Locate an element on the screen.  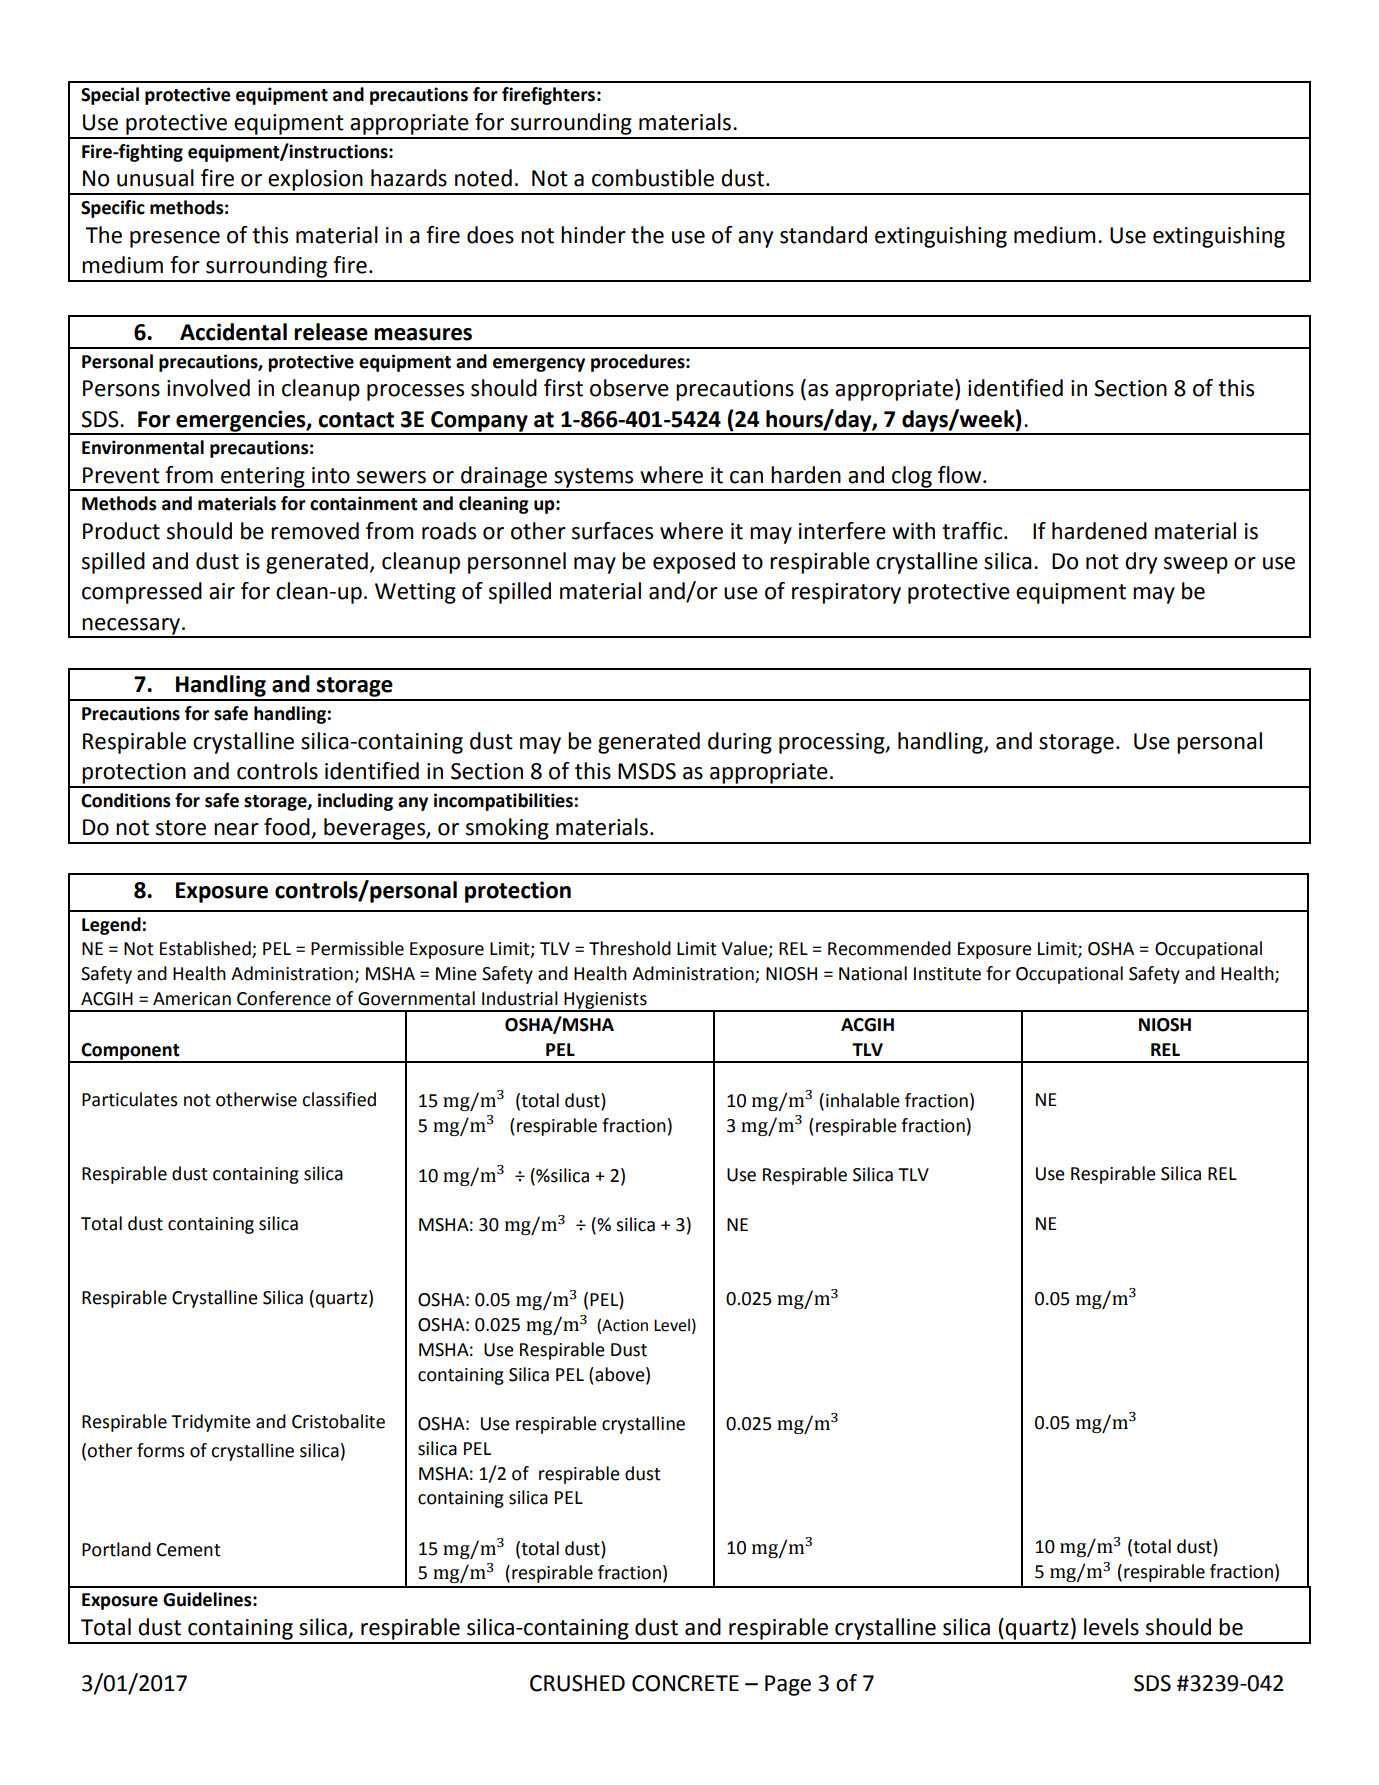
classified is located at coordinates (339, 1099).
